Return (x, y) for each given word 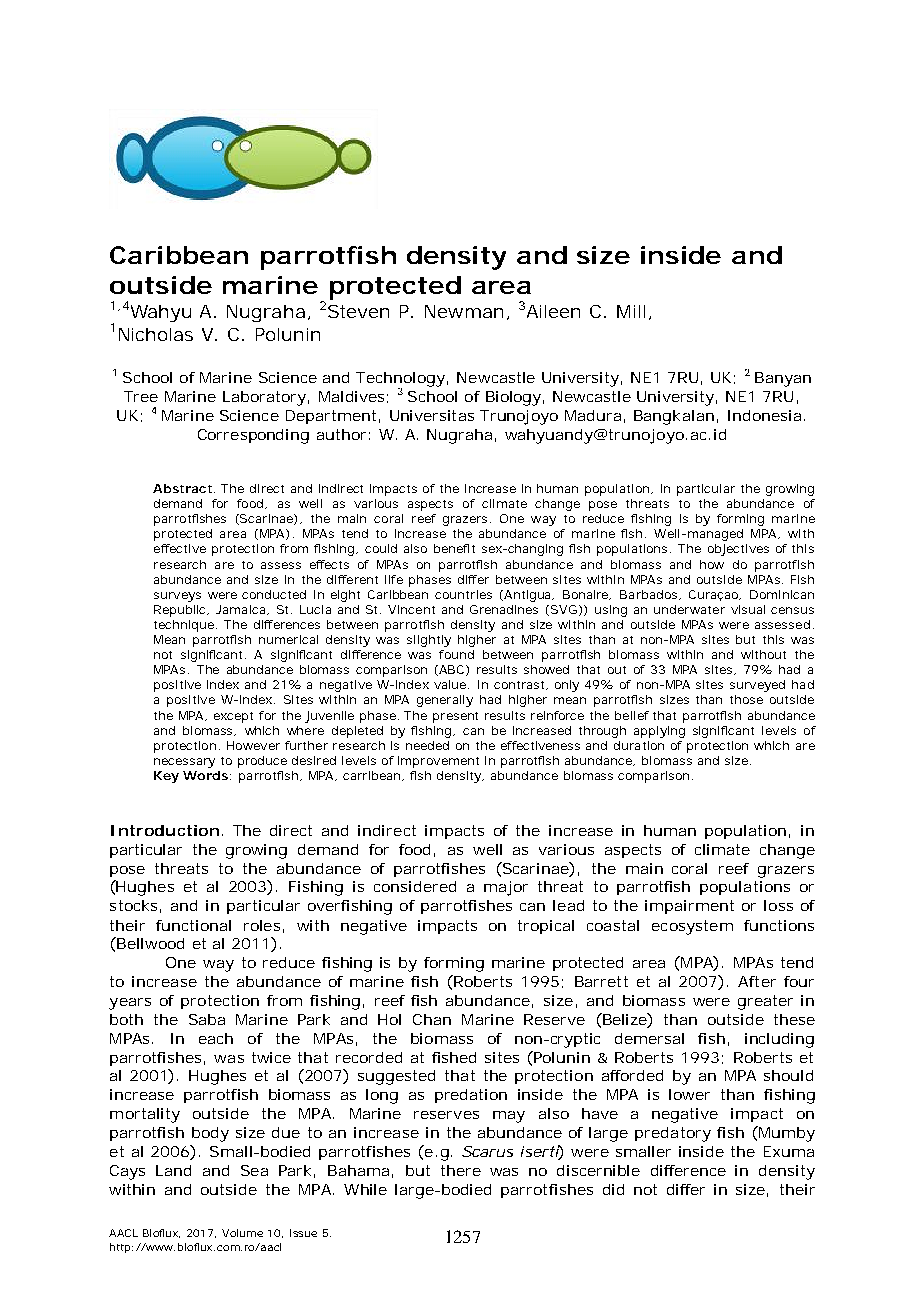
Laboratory (264, 398)
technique (184, 626)
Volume (242, 1233)
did (613, 1189)
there (461, 1170)
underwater (689, 609)
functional (193, 925)
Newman (464, 311)
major (506, 888)
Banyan (783, 379)
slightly (429, 641)
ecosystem (692, 927)
